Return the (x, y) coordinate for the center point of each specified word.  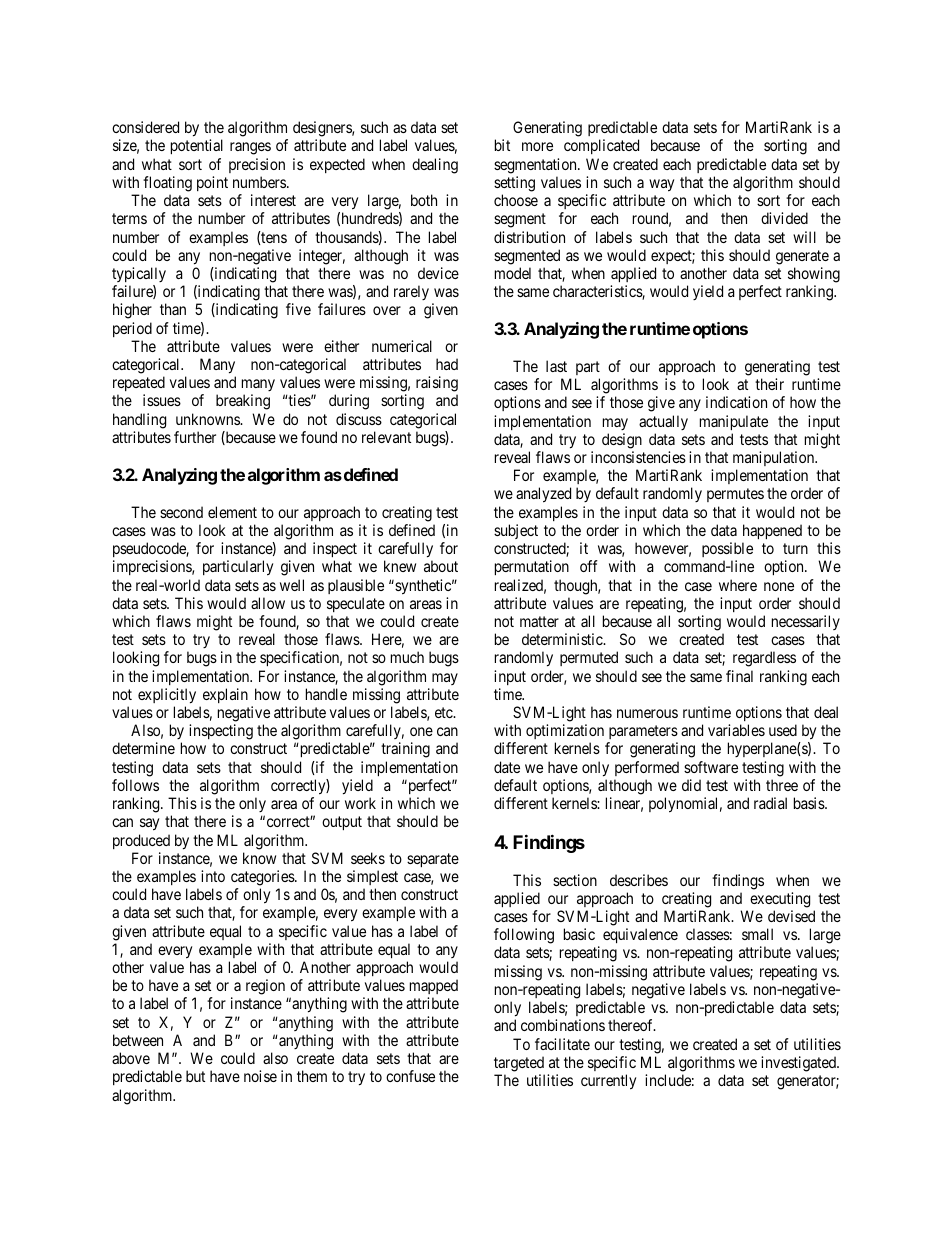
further (195, 437)
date (507, 767)
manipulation (775, 458)
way (661, 185)
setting (514, 184)
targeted (519, 1064)
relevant (386, 437)
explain (225, 695)
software (711, 767)
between (138, 1040)
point (212, 183)
